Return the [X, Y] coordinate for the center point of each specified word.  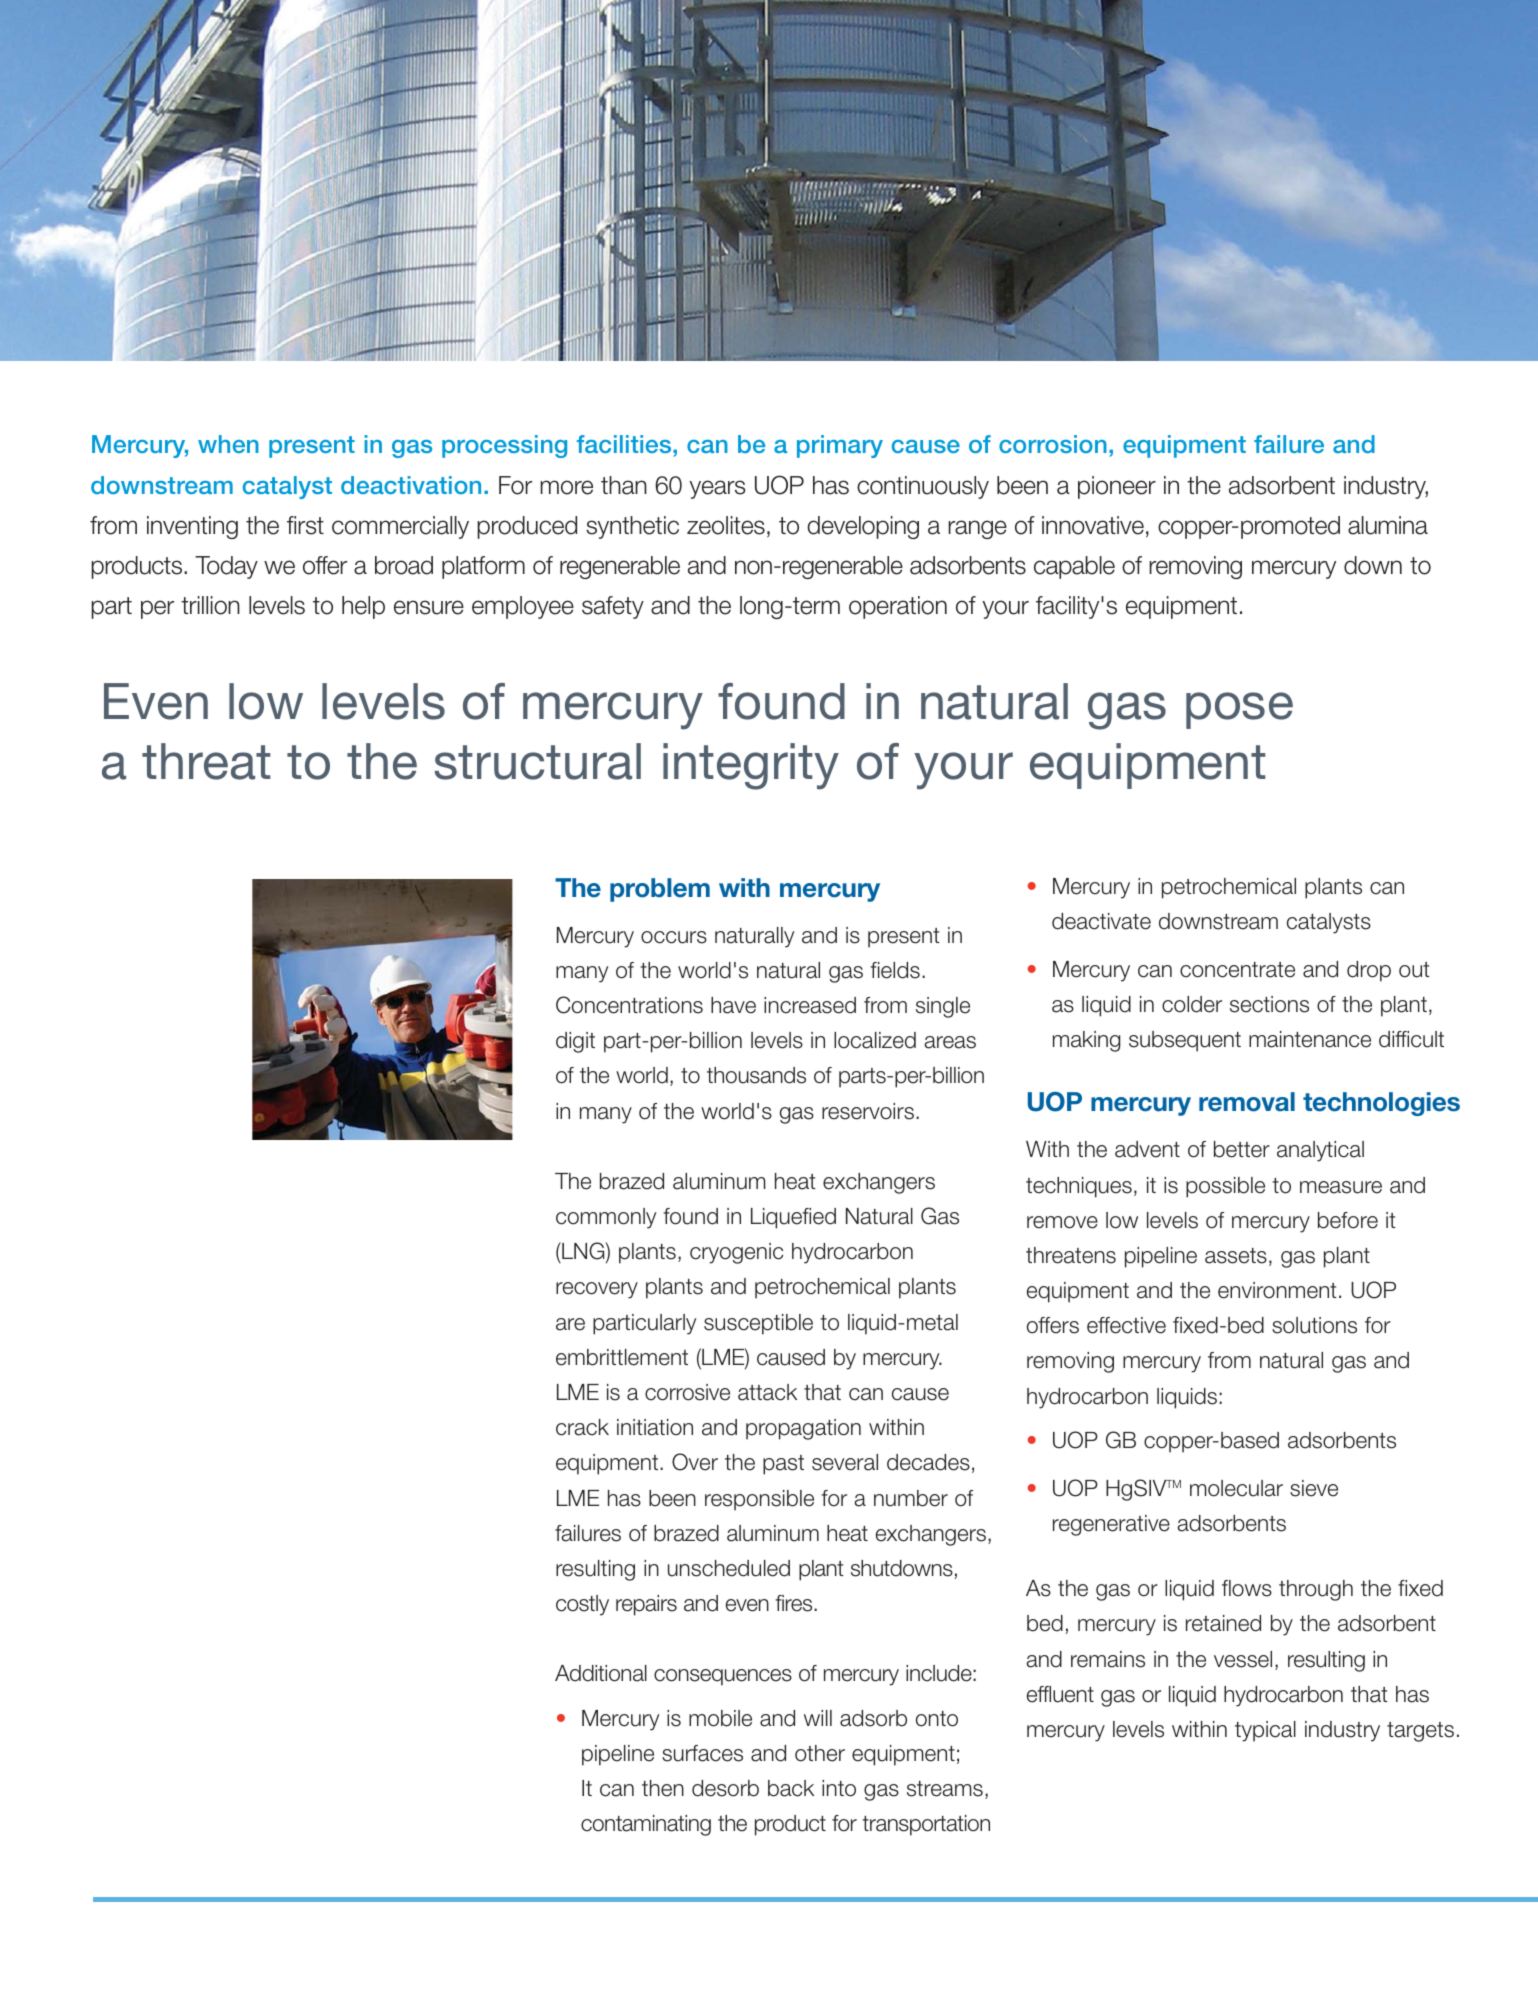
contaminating [646, 1825]
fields [895, 970]
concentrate [1237, 970]
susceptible [758, 1324]
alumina [1388, 525]
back [791, 1788]
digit [575, 1042]
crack [582, 1427]
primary [840, 446]
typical [1265, 1731]
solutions [1314, 1325]
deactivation [411, 485]
